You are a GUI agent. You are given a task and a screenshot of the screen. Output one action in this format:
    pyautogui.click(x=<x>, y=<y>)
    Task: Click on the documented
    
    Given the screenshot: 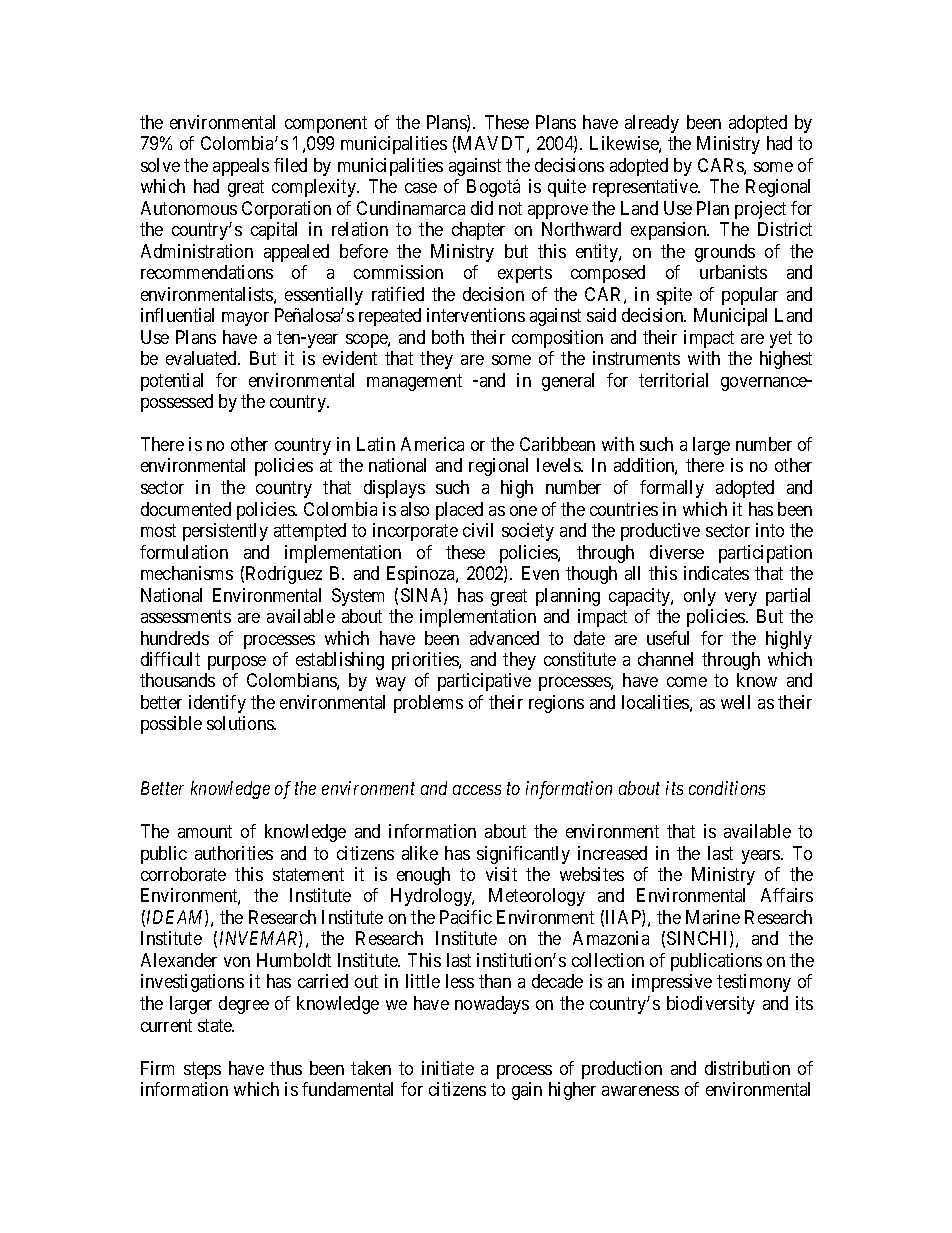 What is the action you would take?
    pyautogui.click(x=186, y=509)
